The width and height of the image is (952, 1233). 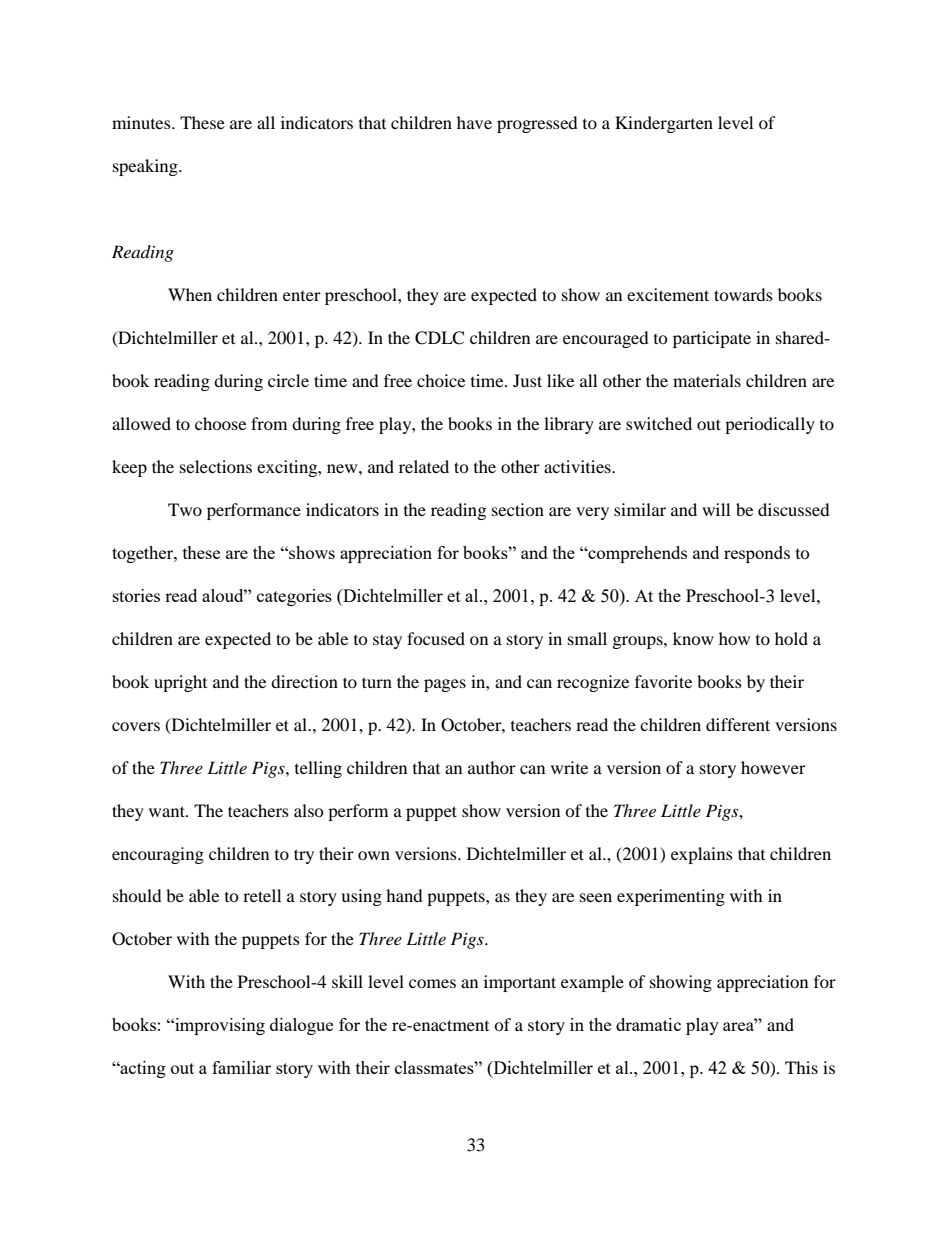 What do you see at coordinates (158, 855) in the image?
I see `encouraging` at bounding box center [158, 855].
